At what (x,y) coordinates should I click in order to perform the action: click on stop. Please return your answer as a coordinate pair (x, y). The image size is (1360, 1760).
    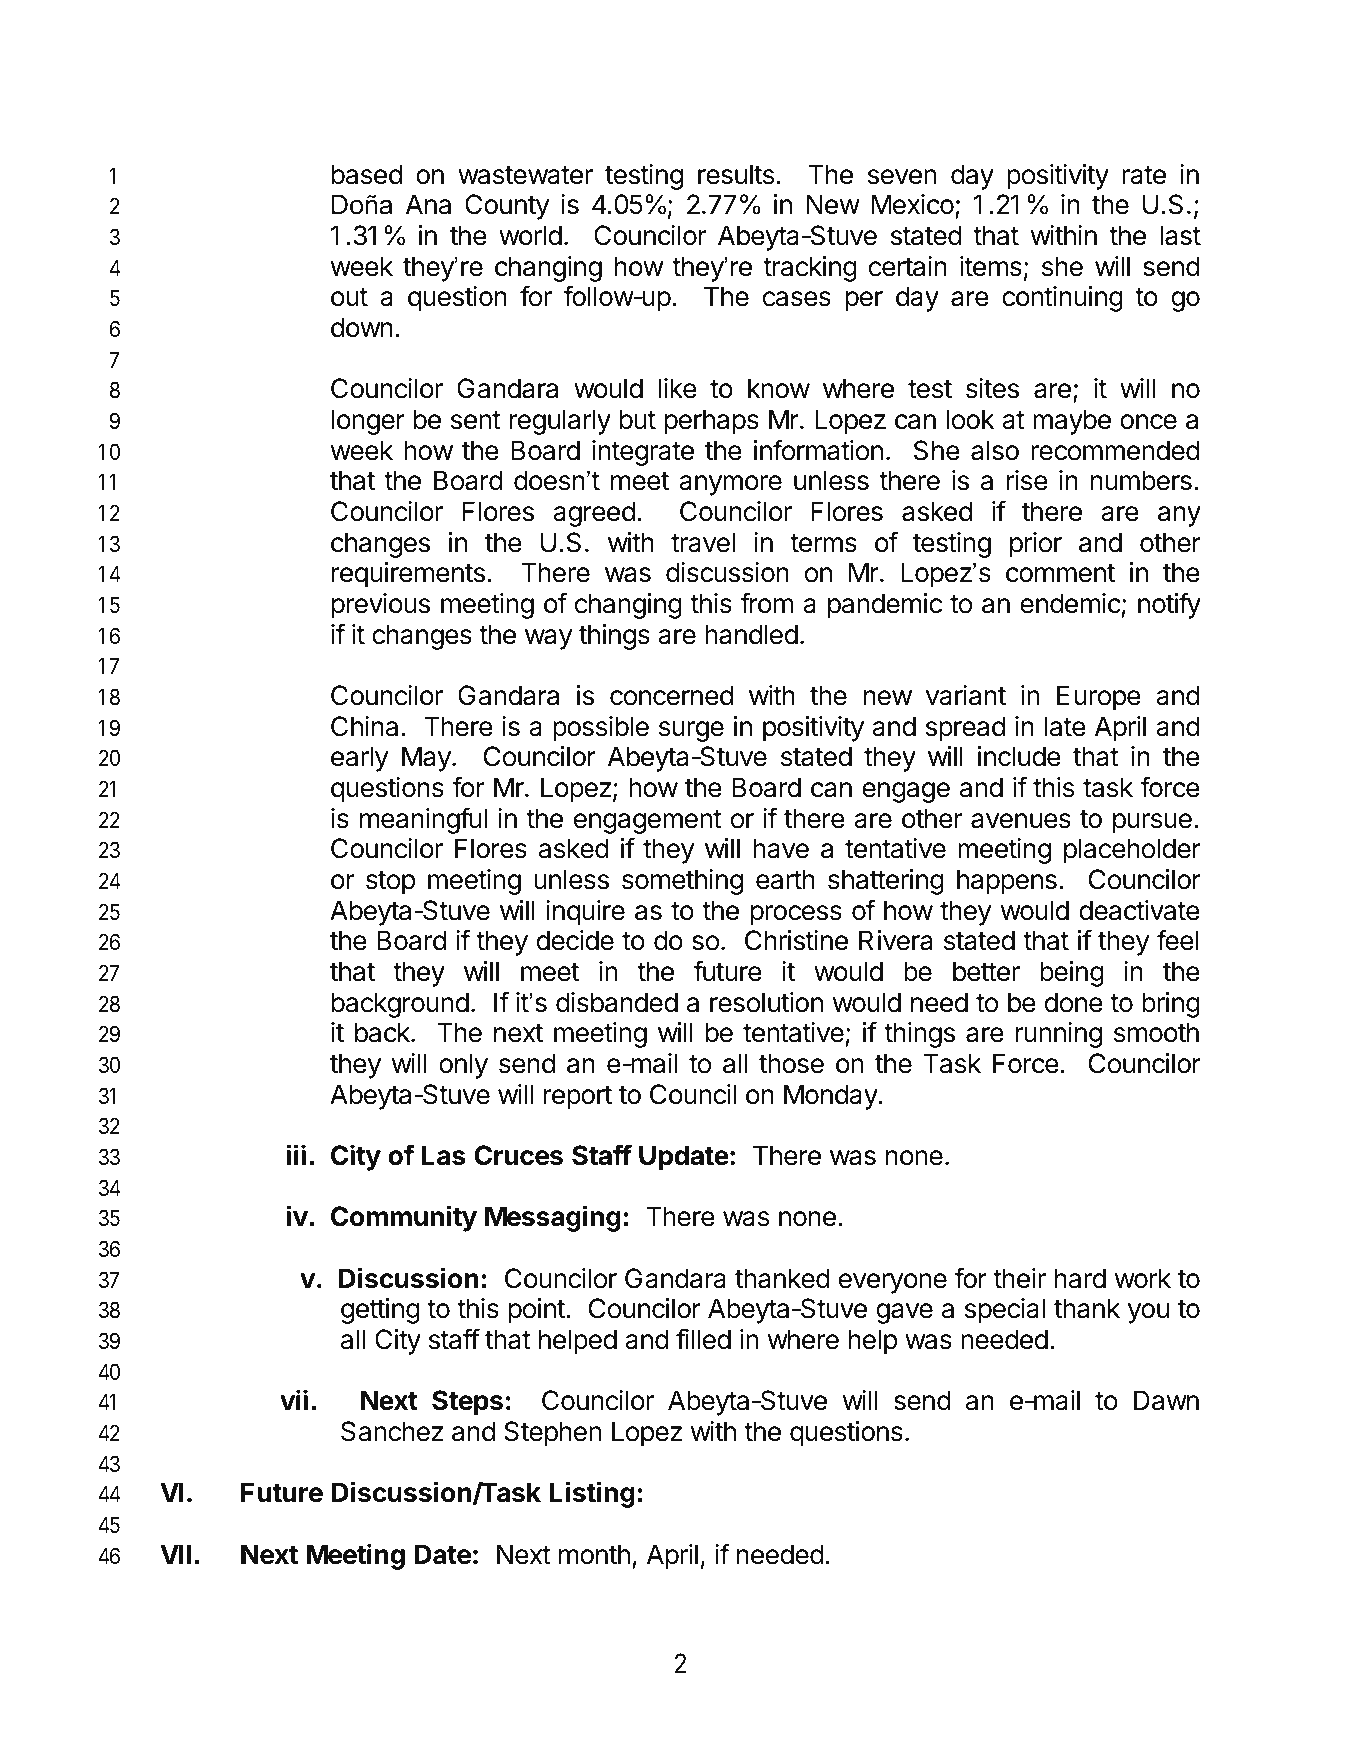
    Looking at the image, I should click on (390, 883).
